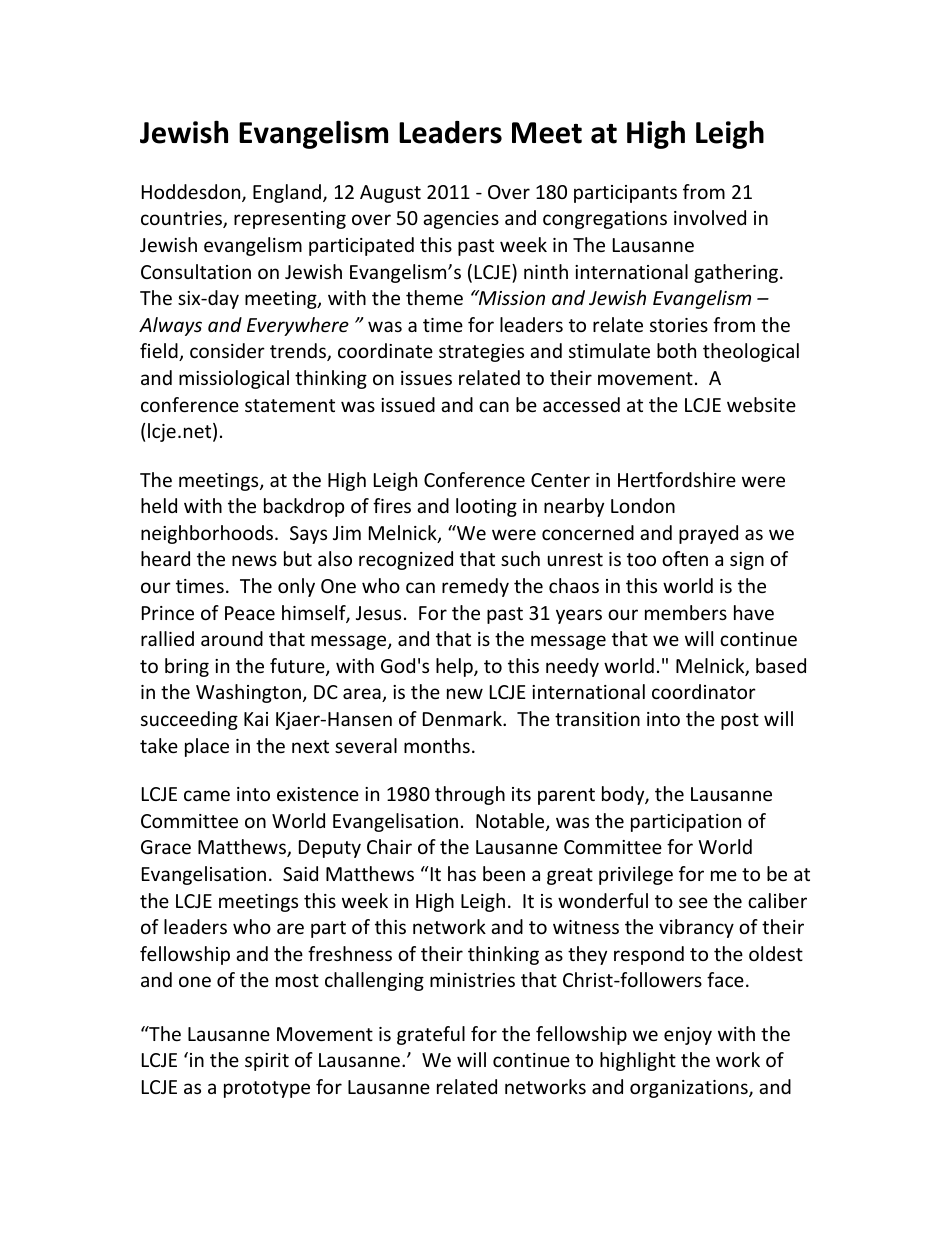 The image size is (952, 1233). Describe the element at coordinates (166, 847) in the page. I see `Grace` at that location.
